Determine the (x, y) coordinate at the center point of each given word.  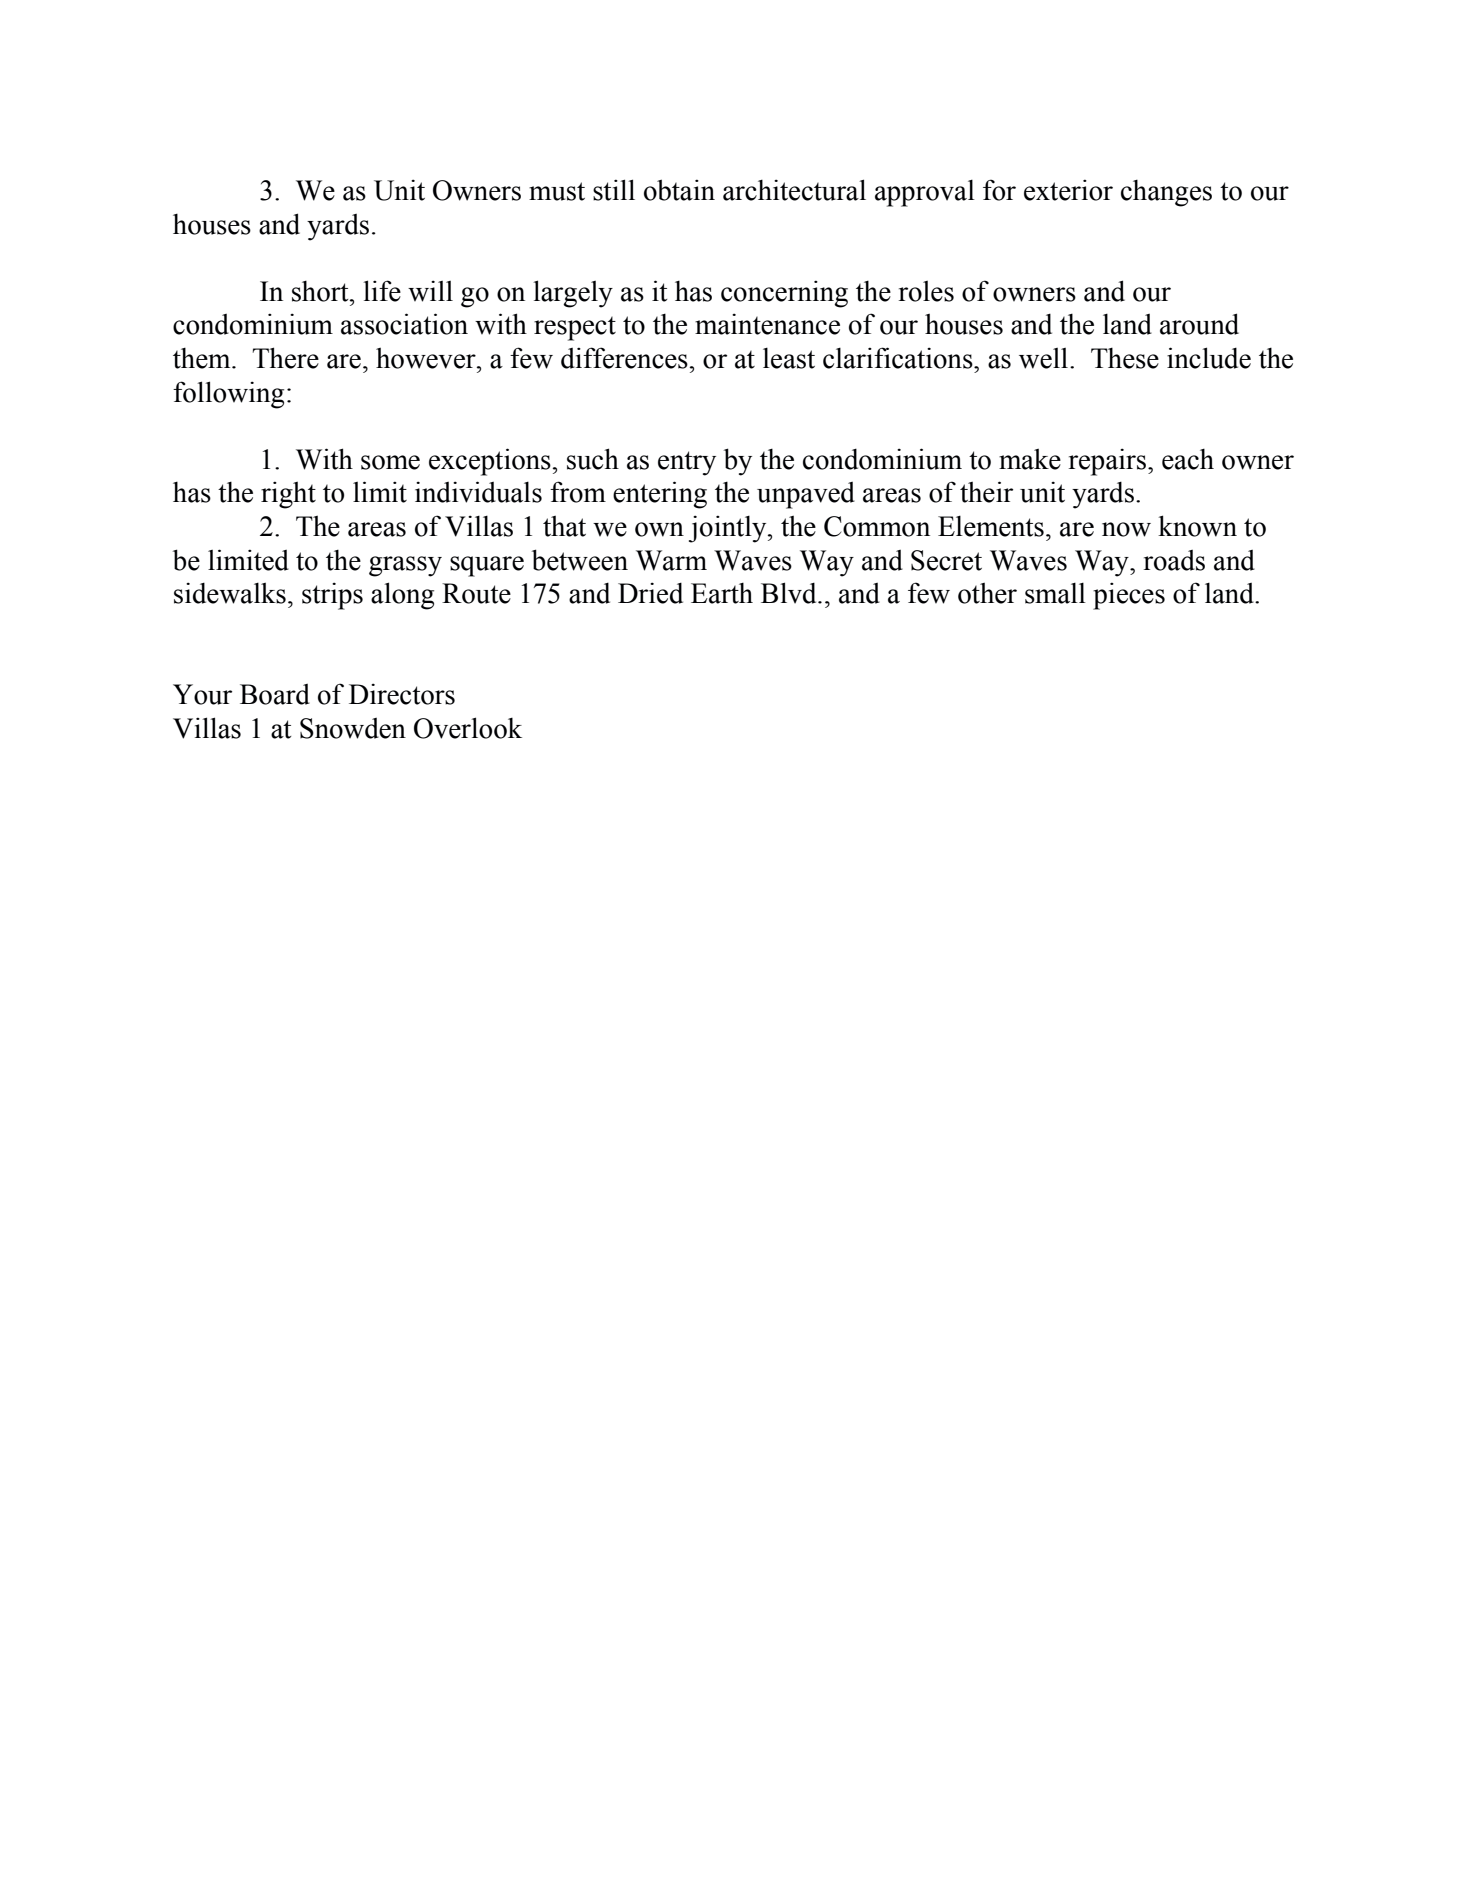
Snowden (353, 728)
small (1055, 593)
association (404, 324)
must (557, 191)
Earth (722, 593)
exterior (1068, 190)
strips (332, 596)
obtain (679, 190)
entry (687, 463)
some (390, 462)
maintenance (767, 324)
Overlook (468, 728)
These (1125, 358)
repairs (1109, 462)
